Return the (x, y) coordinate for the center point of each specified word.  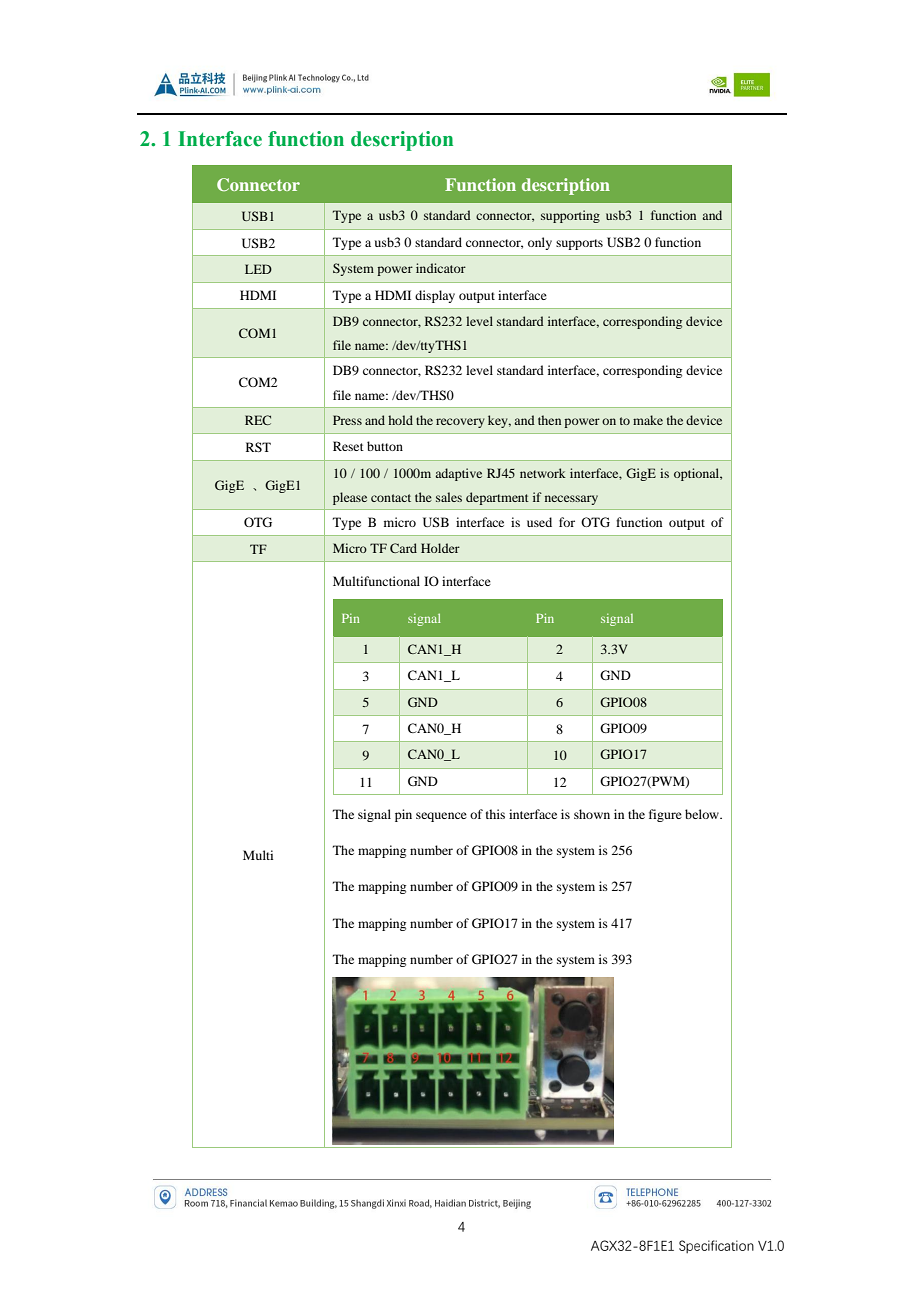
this (495, 814)
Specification (716, 1246)
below (703, 814)
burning (355, 548)
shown (592, 814)
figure (665, 815)
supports (579, 244)
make (648, 420)
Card (403, 548)
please (350, 498)
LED (258, 269)
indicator (441, 268)
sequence (441, 817)
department (497, 498)
